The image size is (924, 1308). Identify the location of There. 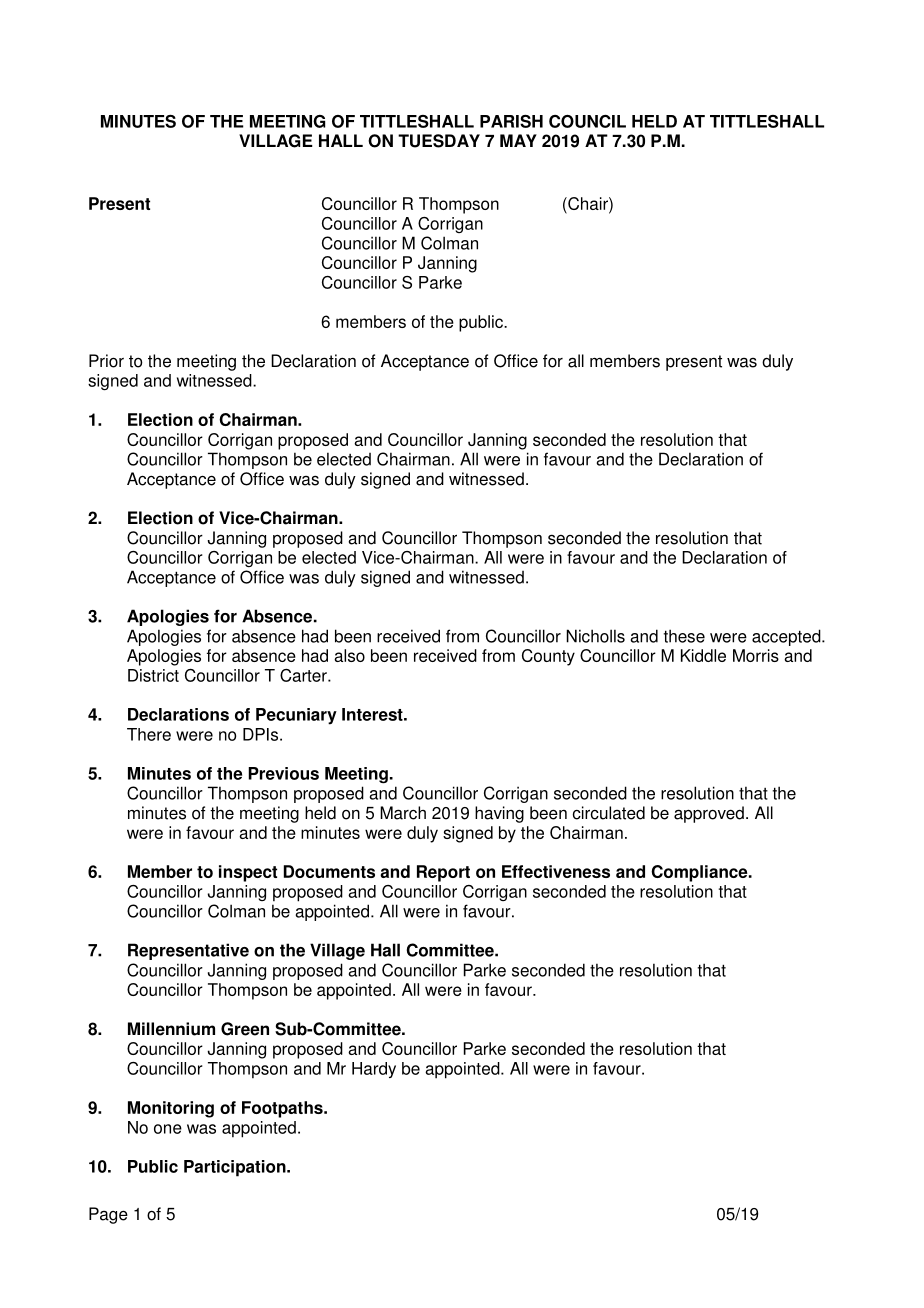
(149, 734).
